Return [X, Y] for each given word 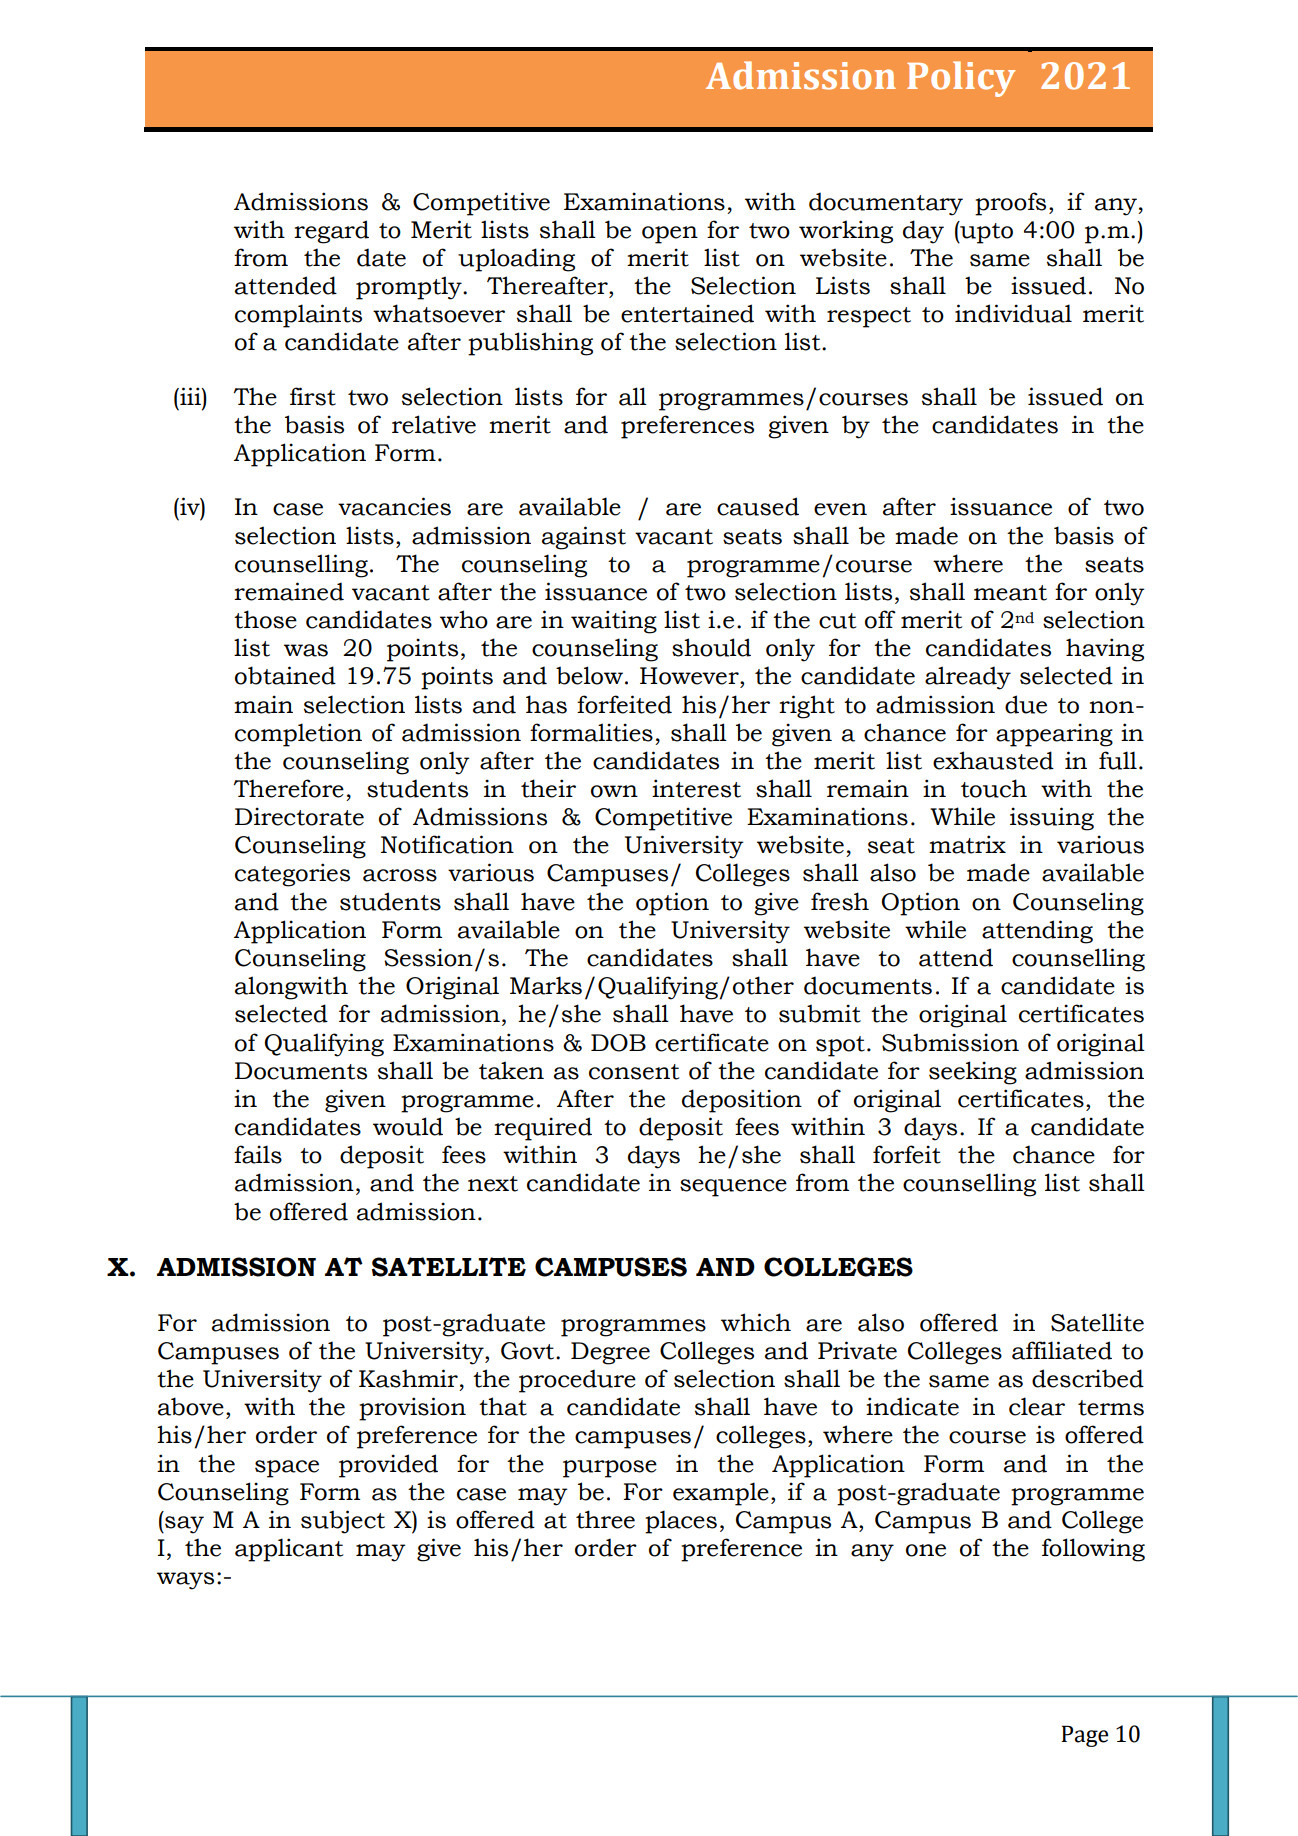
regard [331, 232]
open [670, 235]
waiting [614, 622]
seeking [973, 1073]
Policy [961, 79]
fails [258, 1154]
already [968, 678]
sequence [733, 1188]
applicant [289, 1550]
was [306, 650]
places [681, 1522]
